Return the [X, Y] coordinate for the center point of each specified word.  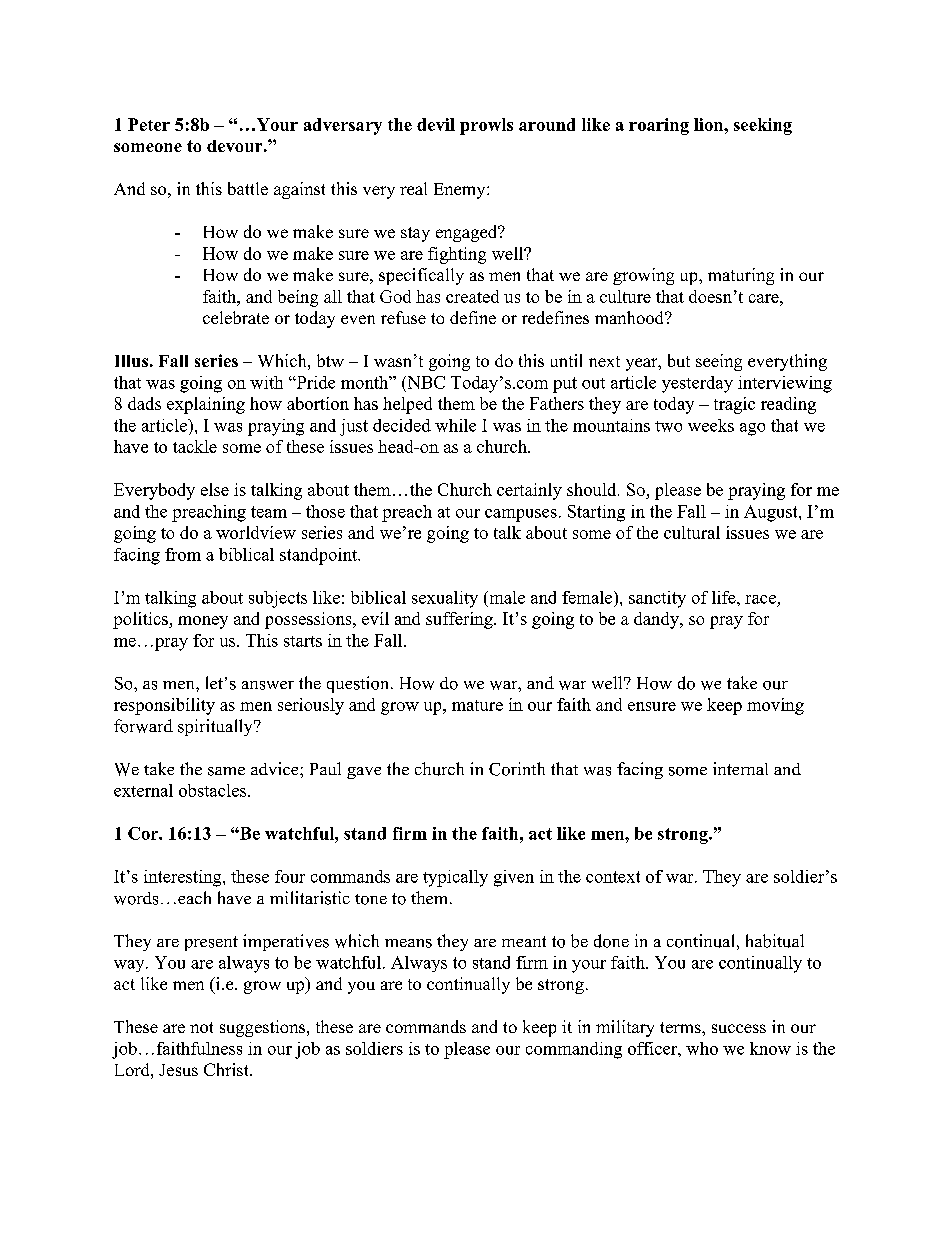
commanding [574, 1050]
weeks [711, 425]
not [201, 1027]
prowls [486, 126]
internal [740, 768]
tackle [195, 446]
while [455, 425]
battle [248, 188]
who [702, 1048]
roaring [659, 126]
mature [477, 705]
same [226, 771]
